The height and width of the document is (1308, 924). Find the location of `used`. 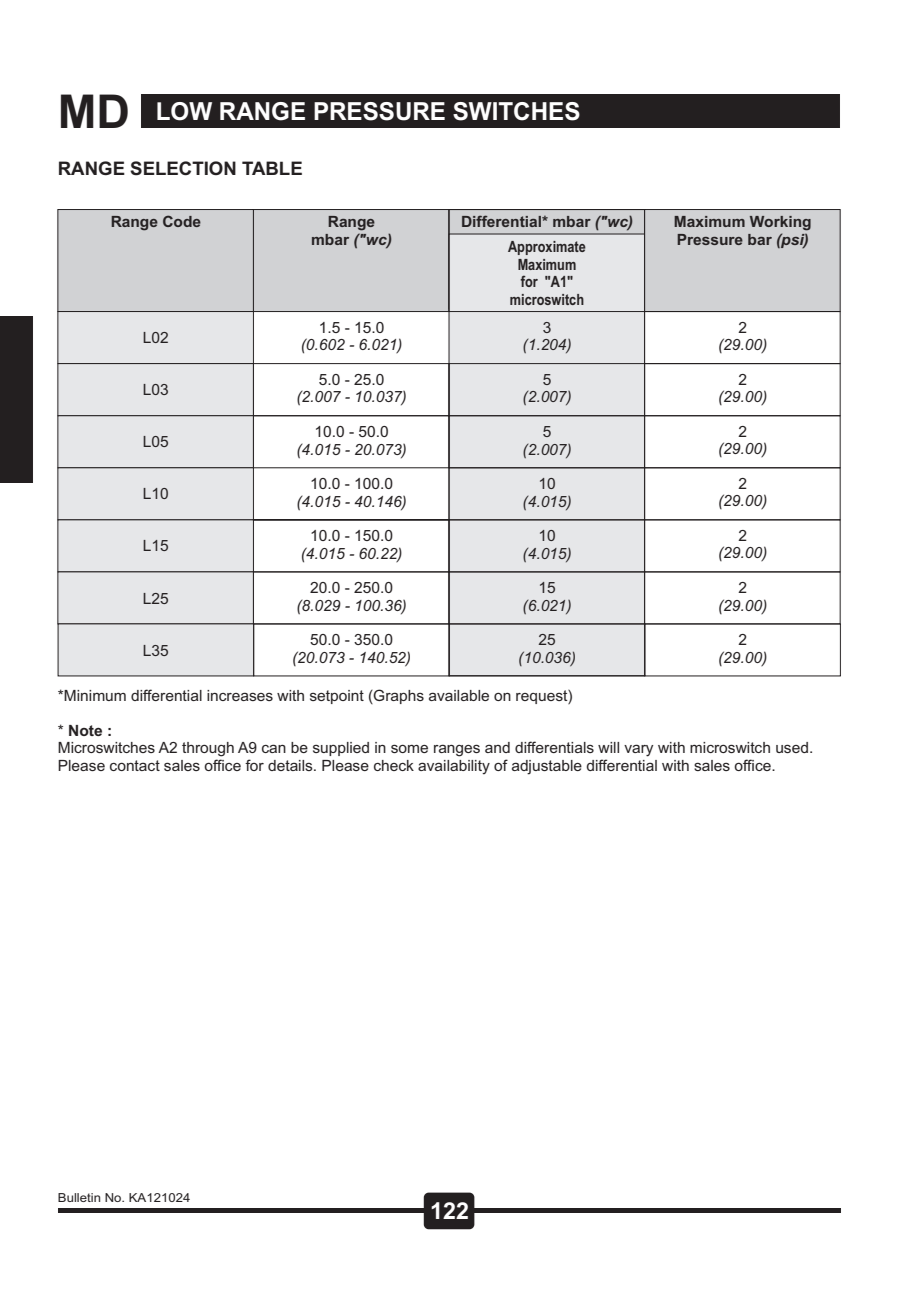

used is located at coordinates (792, 747).
